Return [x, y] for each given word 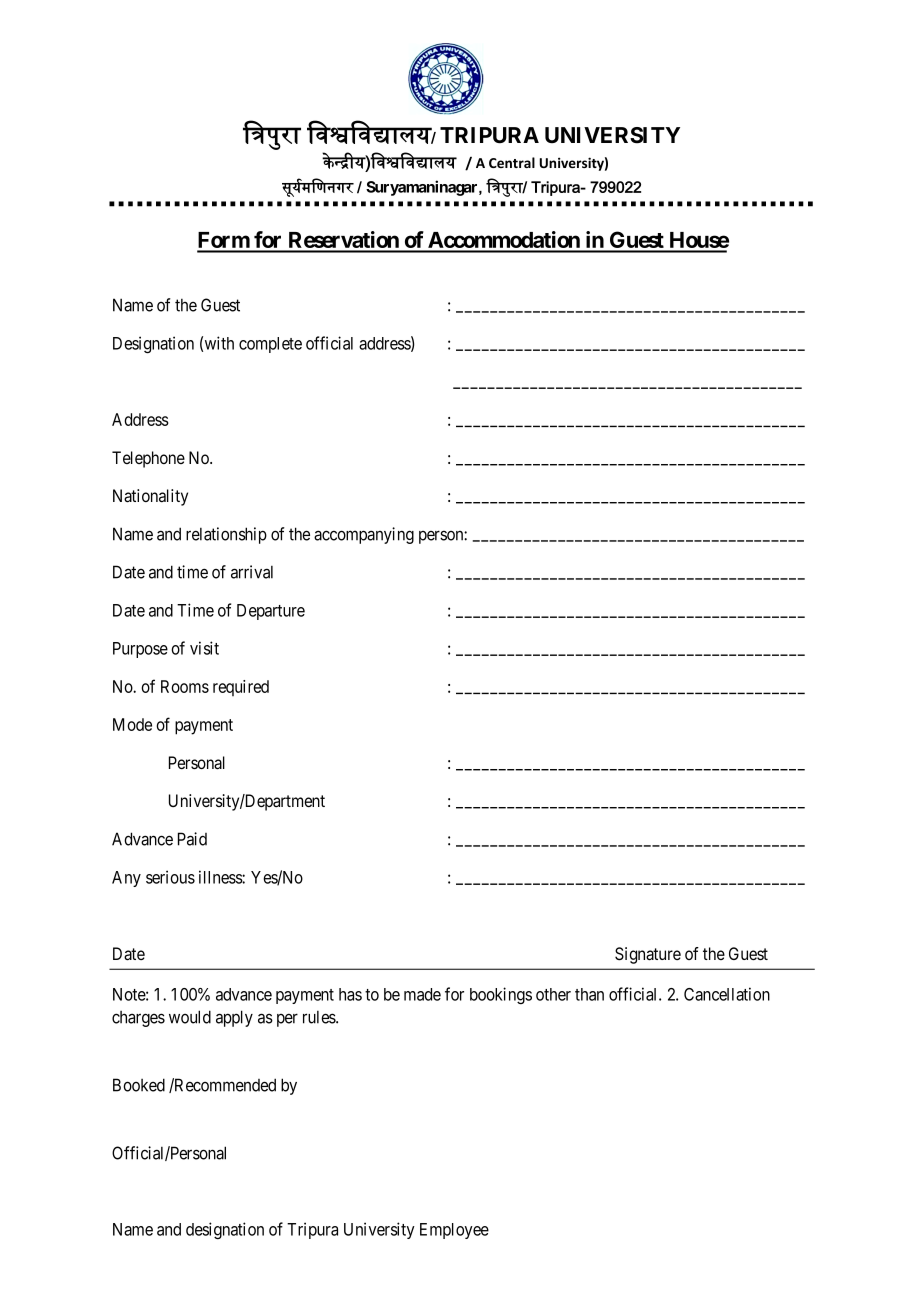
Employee [454, 1231]
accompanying [364, 535]
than [589, 994]
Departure [271, 612]
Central [512, 162]
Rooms [185, 686]
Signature [648, 955]
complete [270, 345]
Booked [139, 1085]
